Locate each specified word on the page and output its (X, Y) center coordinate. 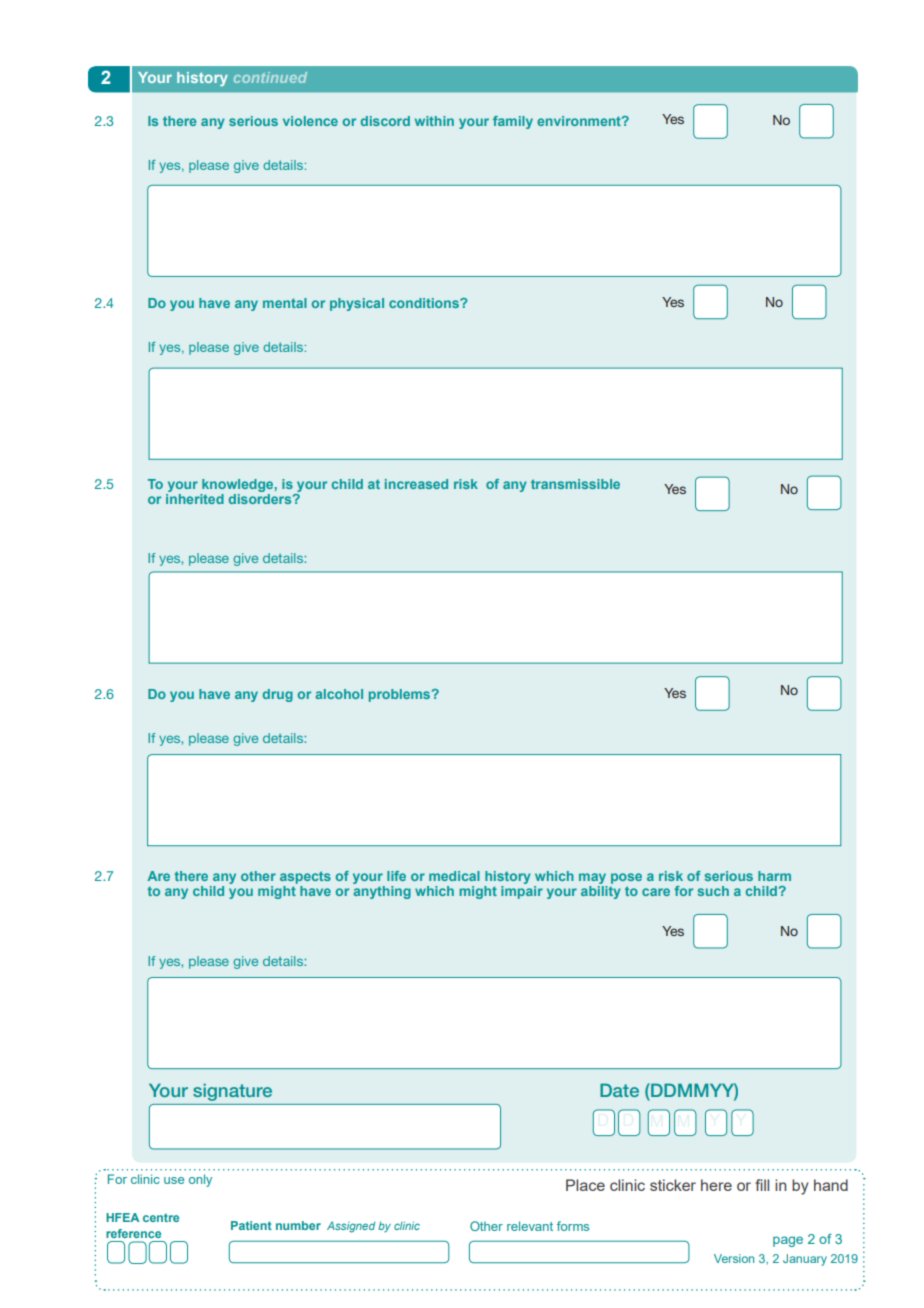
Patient (251, 1225)
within (434, 121)
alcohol (339, 694)
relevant (530, 1226)
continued (270, 77)
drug (278, 695)
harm (774, 876)
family (513, 122)
